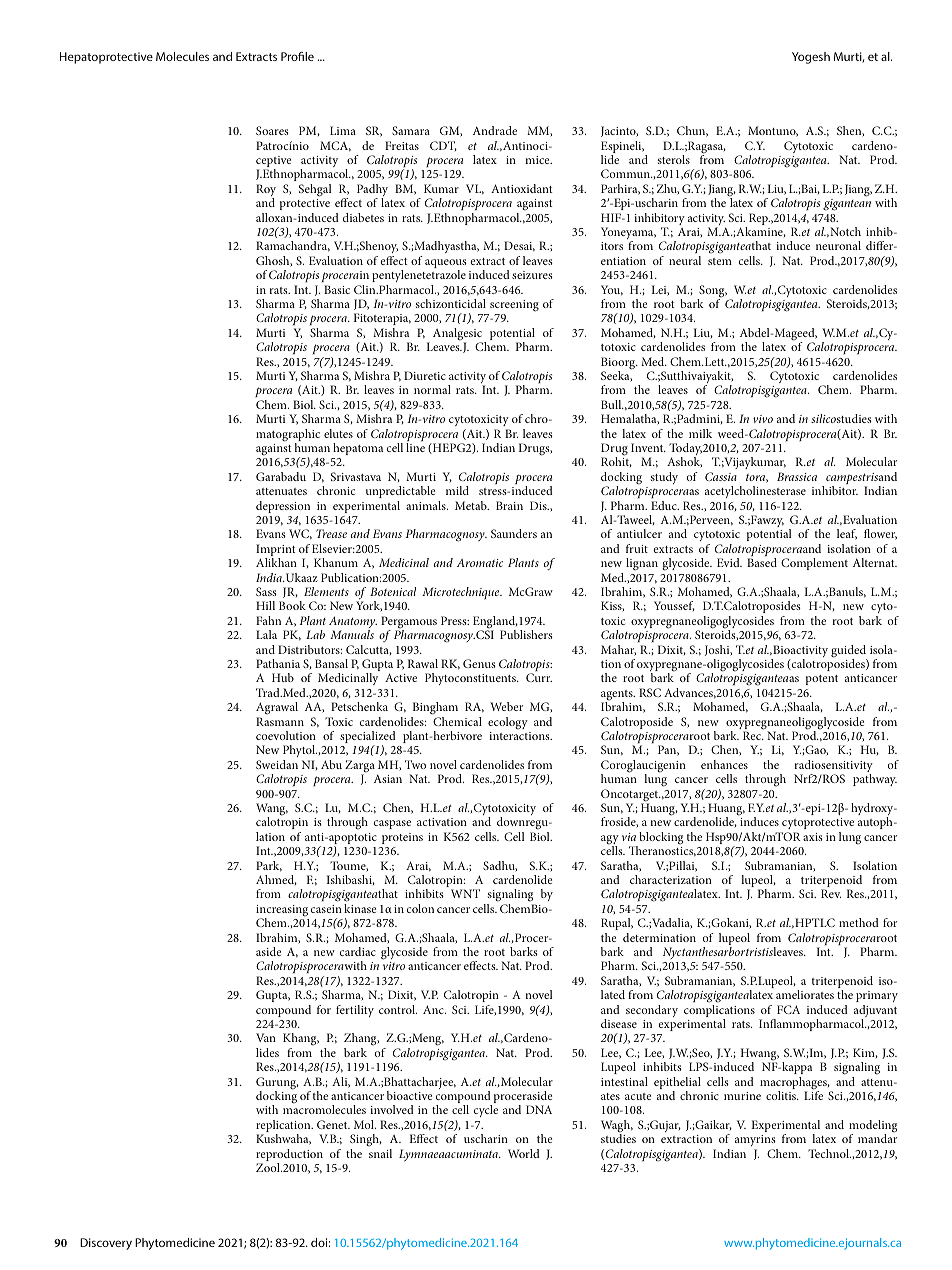 The height and width of the screenshot is (1270, 952). What do you see at coordinates (106, 1244) in the screenshot?
I see `Discovery` at bounding box center [106, 1244].
